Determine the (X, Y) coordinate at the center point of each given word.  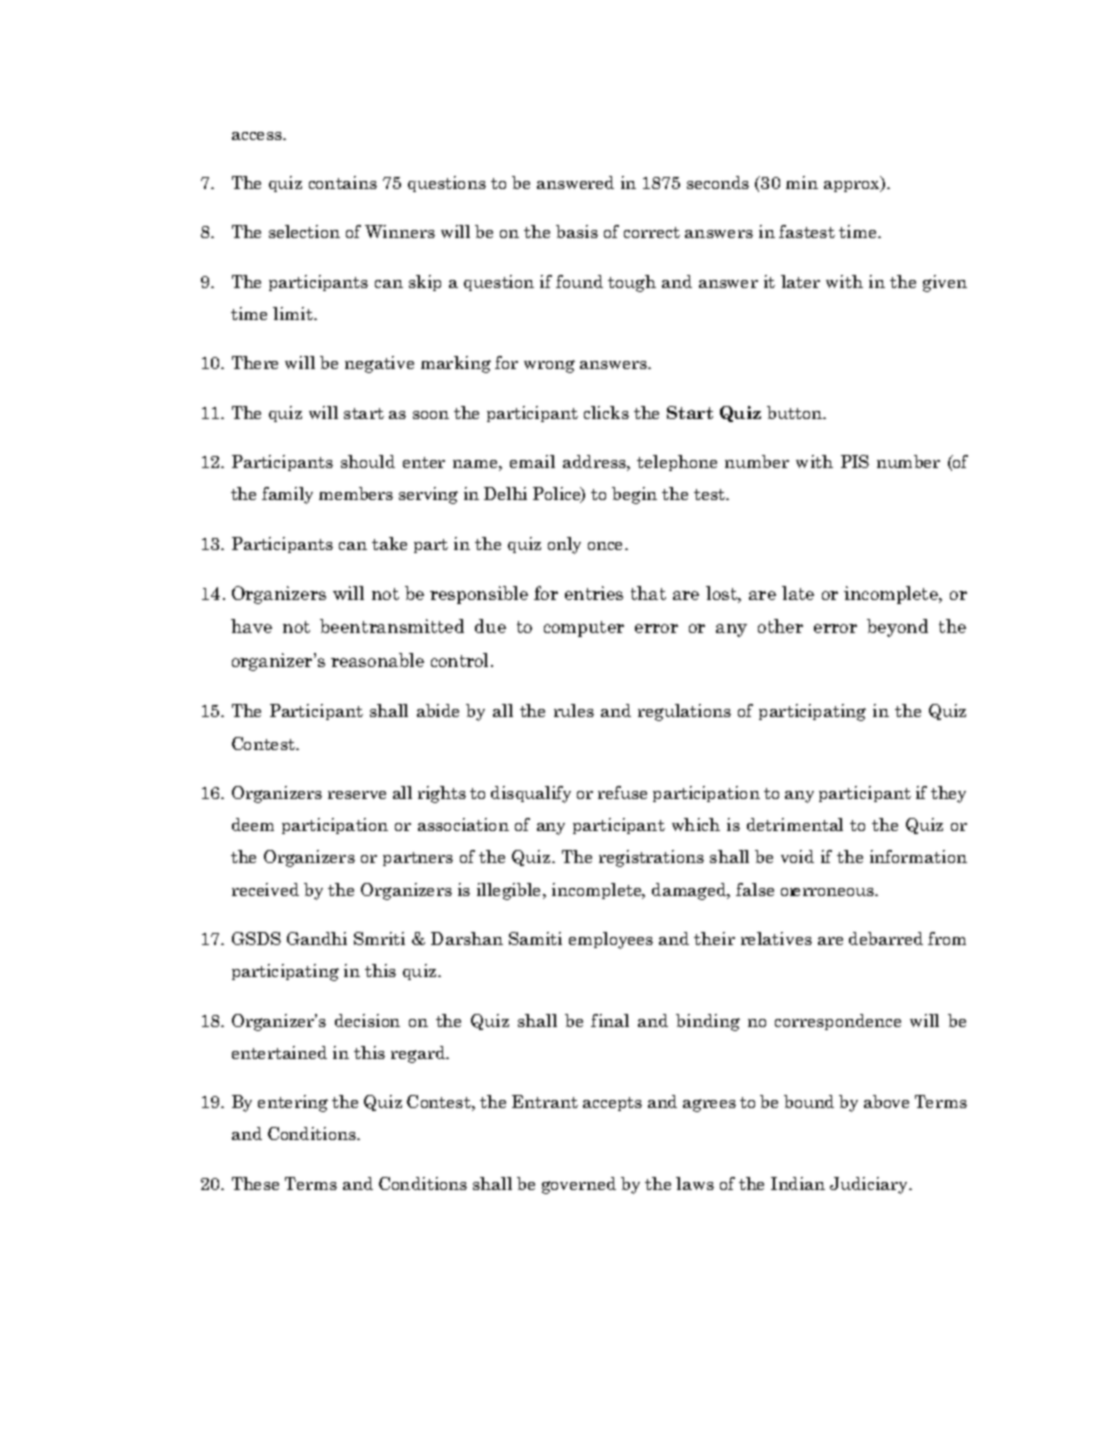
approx (853, 186)
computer (584, 629)
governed (579, 1185)
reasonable (377, 660)
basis (577, 231)
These (255, 1183)
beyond (897, 628)
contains (343, 182)
